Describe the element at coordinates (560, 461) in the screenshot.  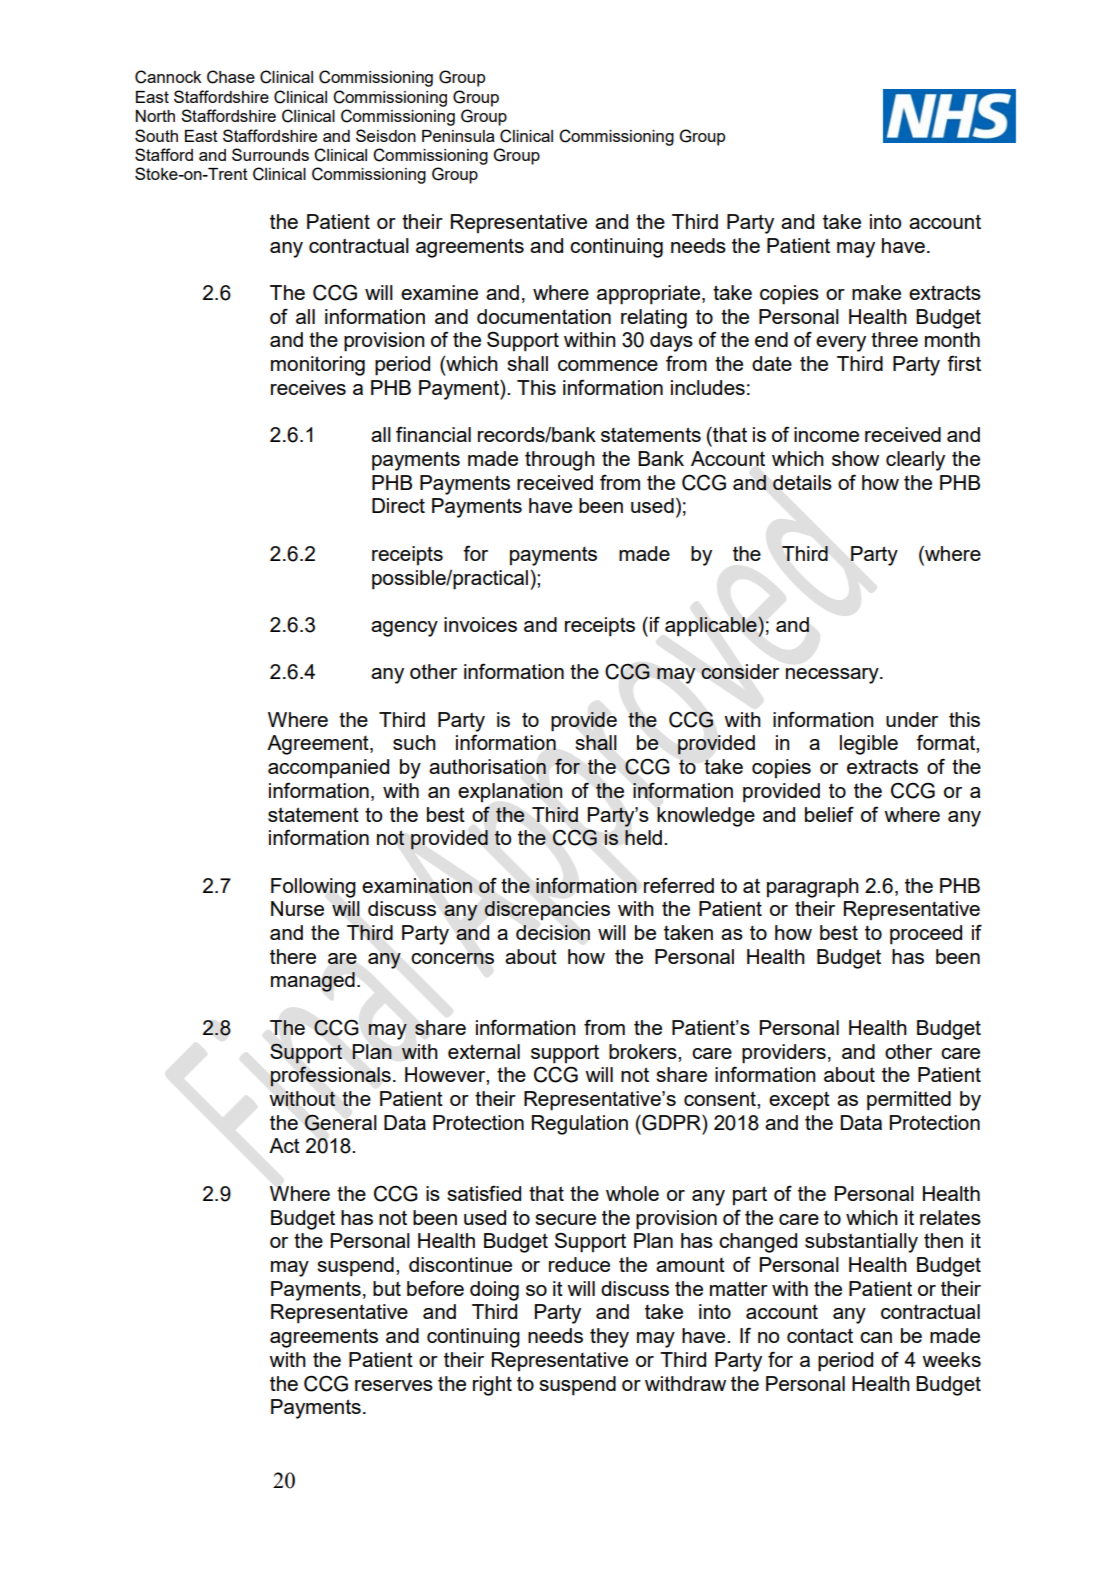
I see `through` at that location.
